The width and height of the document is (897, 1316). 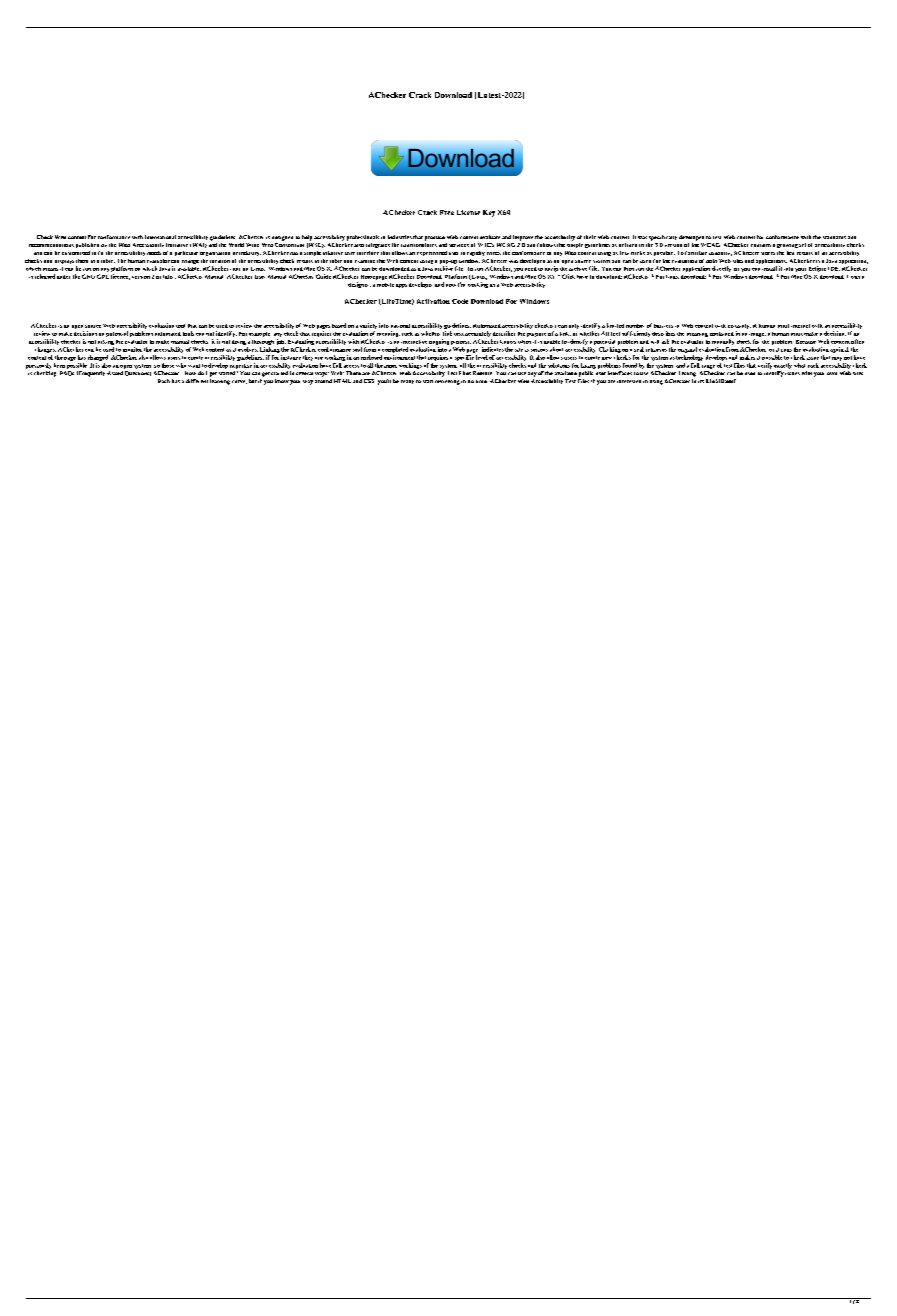 What do you see at coordinates (447, 212) in the document?
I see `Free` at bounding box center [447, 212].
